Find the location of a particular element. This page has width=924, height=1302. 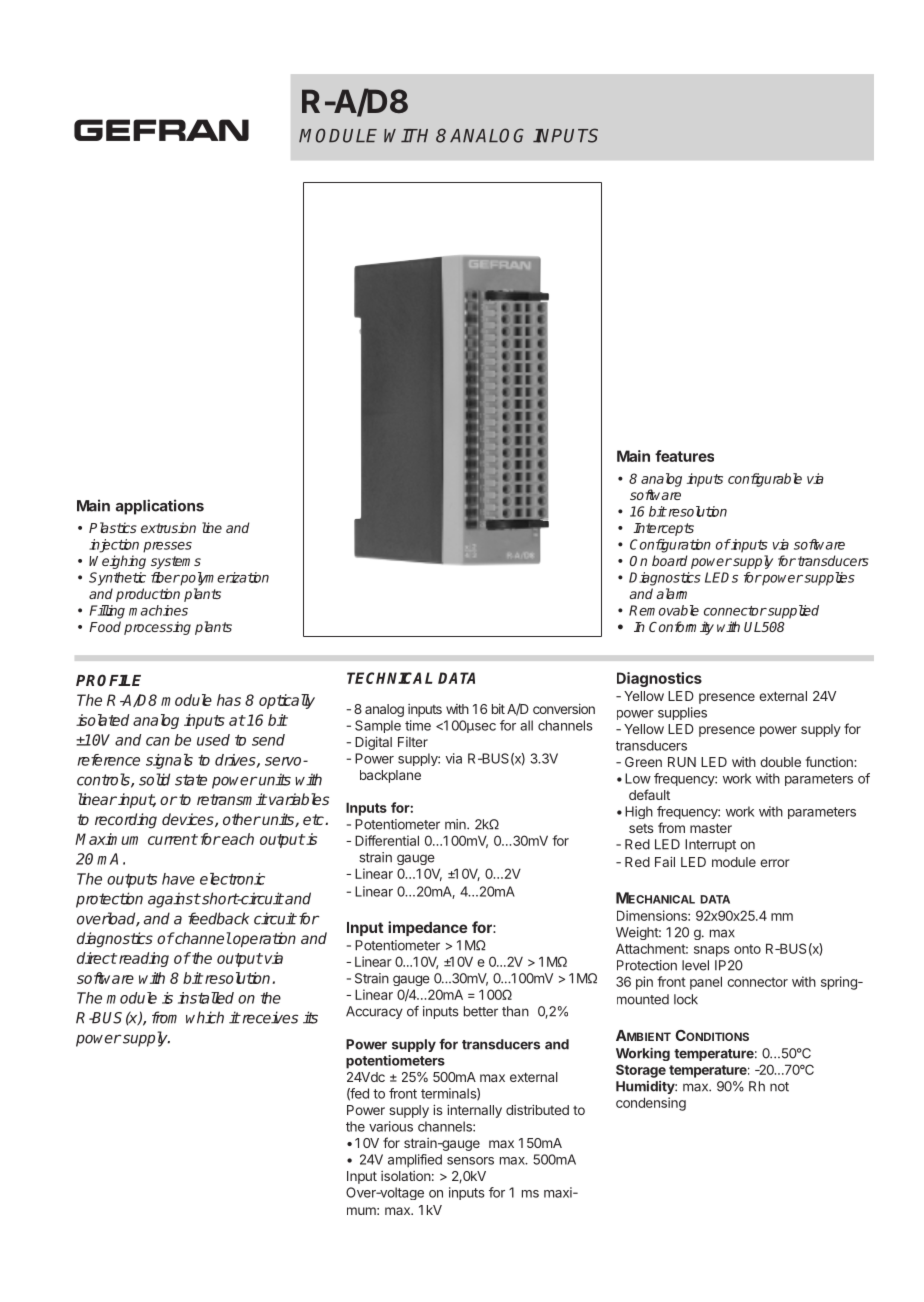

sensors is located at coordinates (470, 1161).
